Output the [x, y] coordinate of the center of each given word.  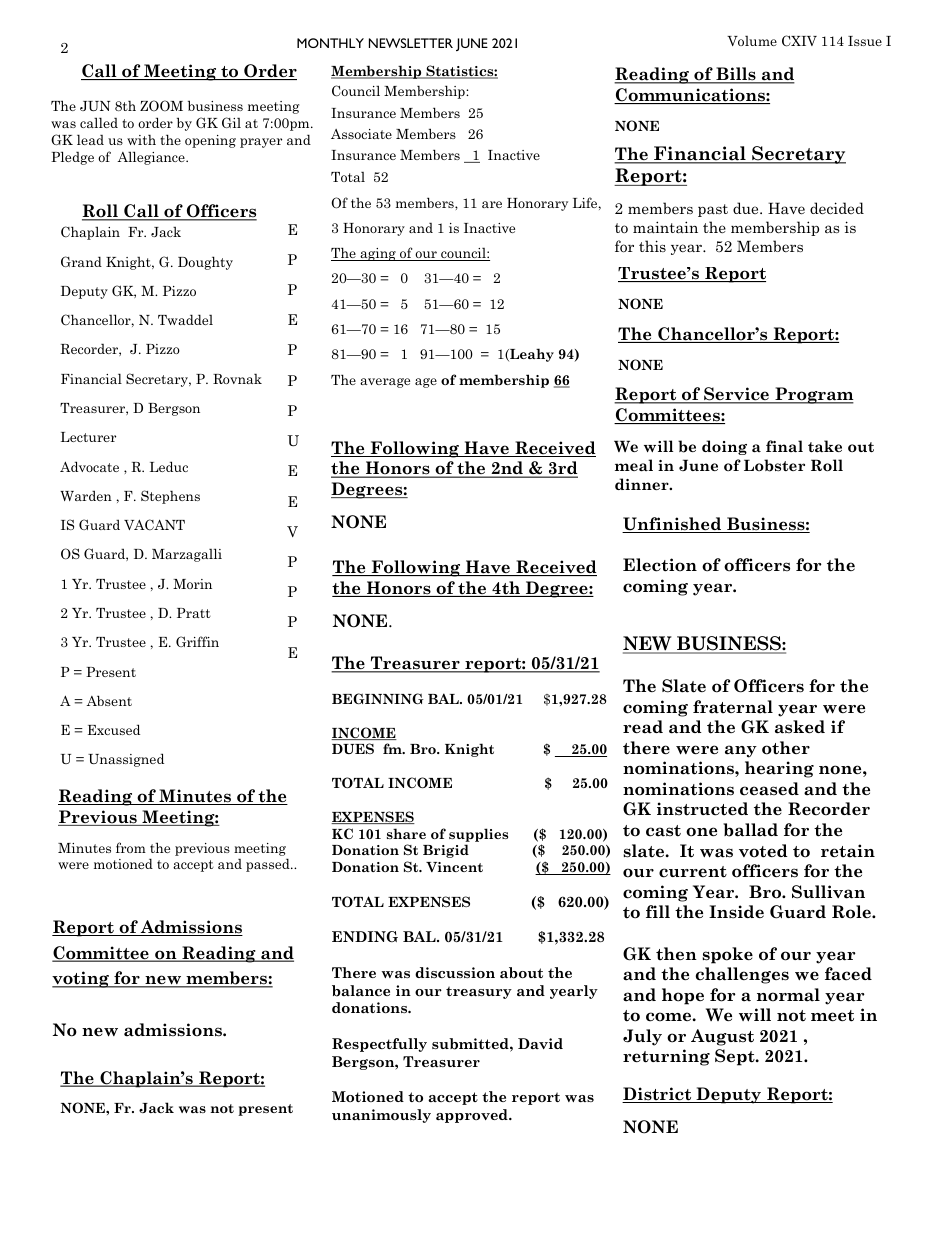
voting [81, 979]
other [786, 748]
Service [736, 395]
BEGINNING [378, 698]
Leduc [169, 466]
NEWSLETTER [411, 43]
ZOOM [161, 106]
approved [473, 1116]
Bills [736, 75]
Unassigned [126, 760]
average [385, 383]
